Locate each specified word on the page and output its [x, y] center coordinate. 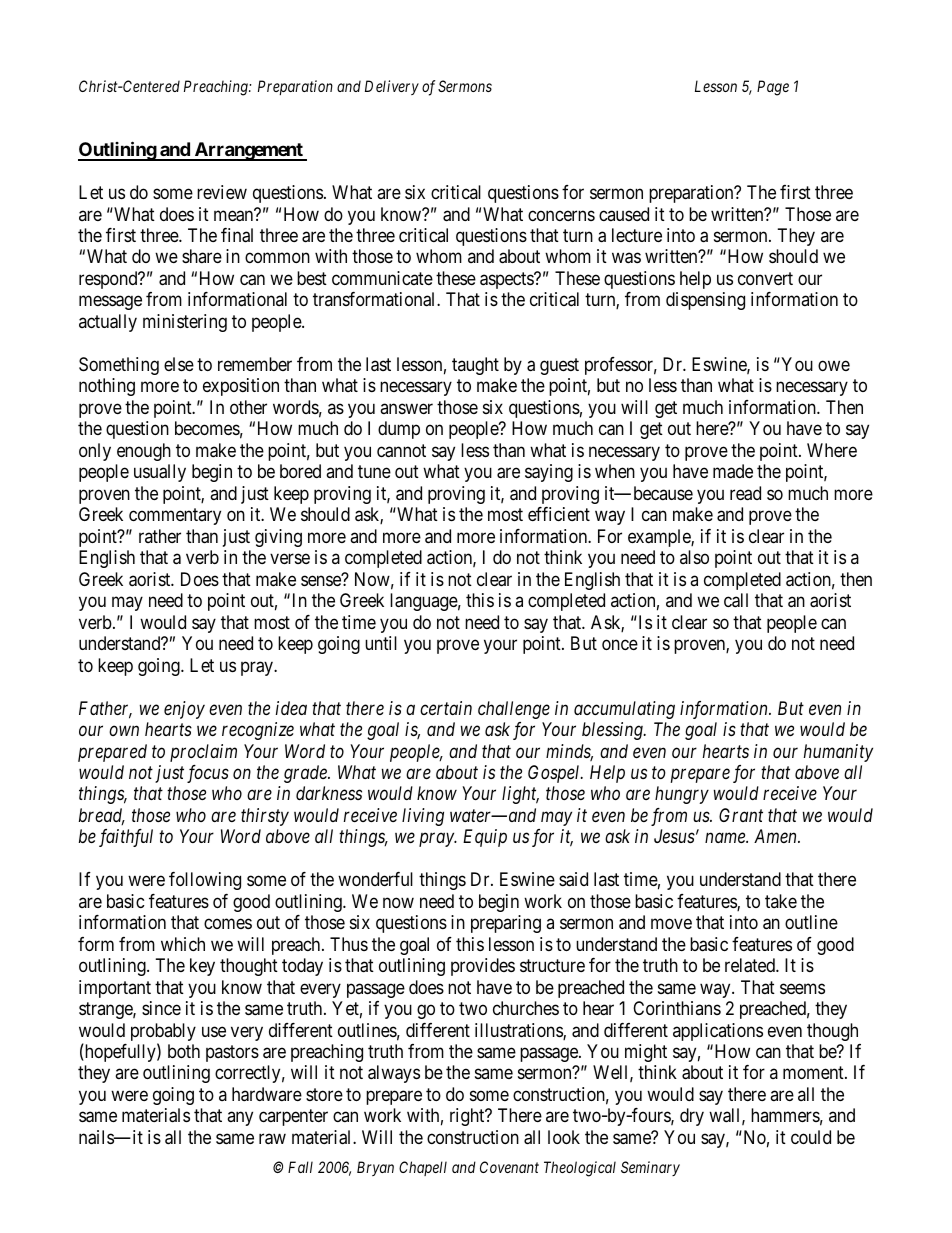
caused [624, 214]
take [781, 901]
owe [834, 365]
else [179, 364]
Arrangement [248, 151]
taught [475, 366]
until [381, 643]
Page [773, 88]
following [205, 881]
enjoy [184, 710]
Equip [485, 838]
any [240, 1119]
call [736, 600]
